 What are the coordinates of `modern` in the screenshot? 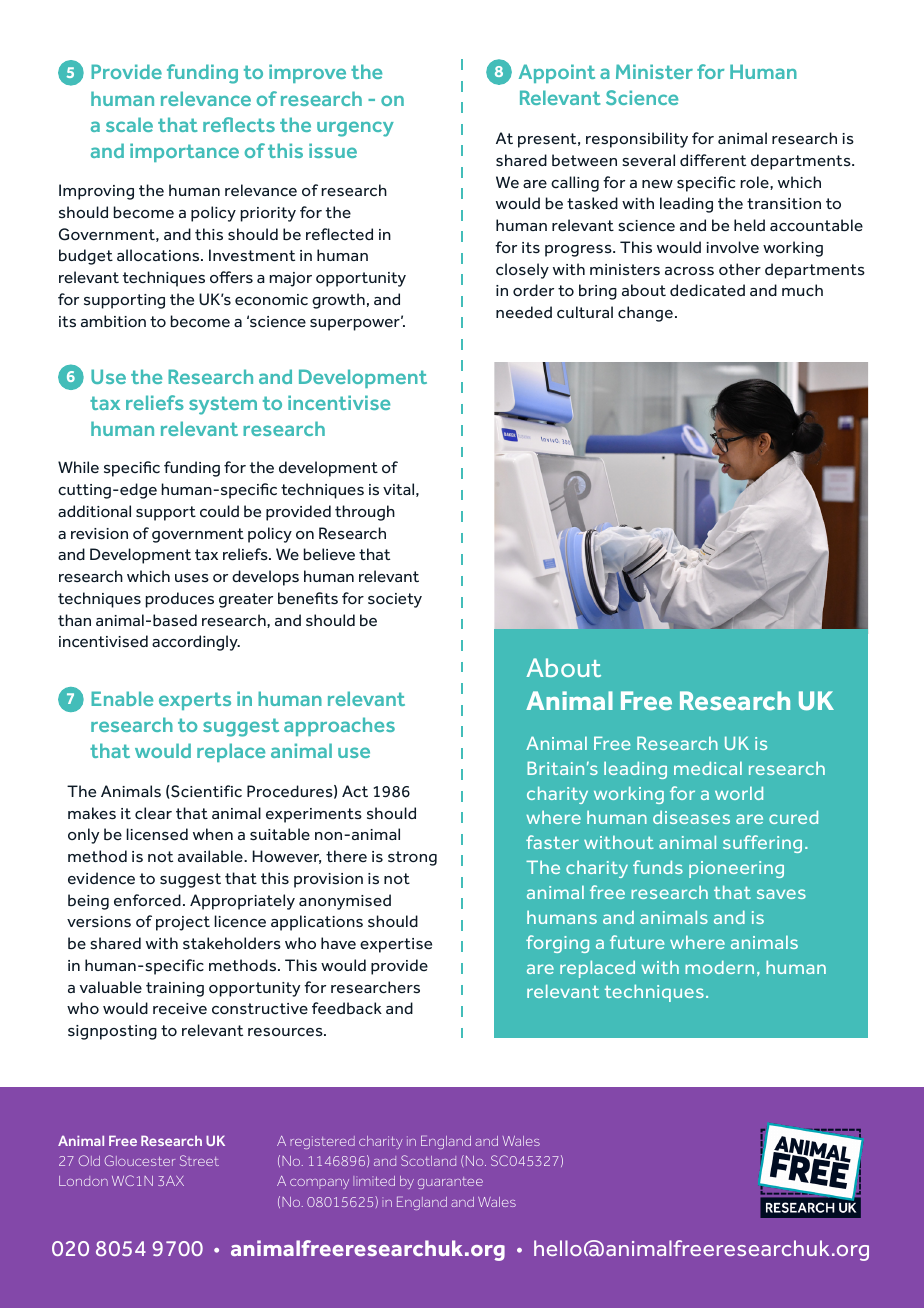 It's located at (719, 967).
